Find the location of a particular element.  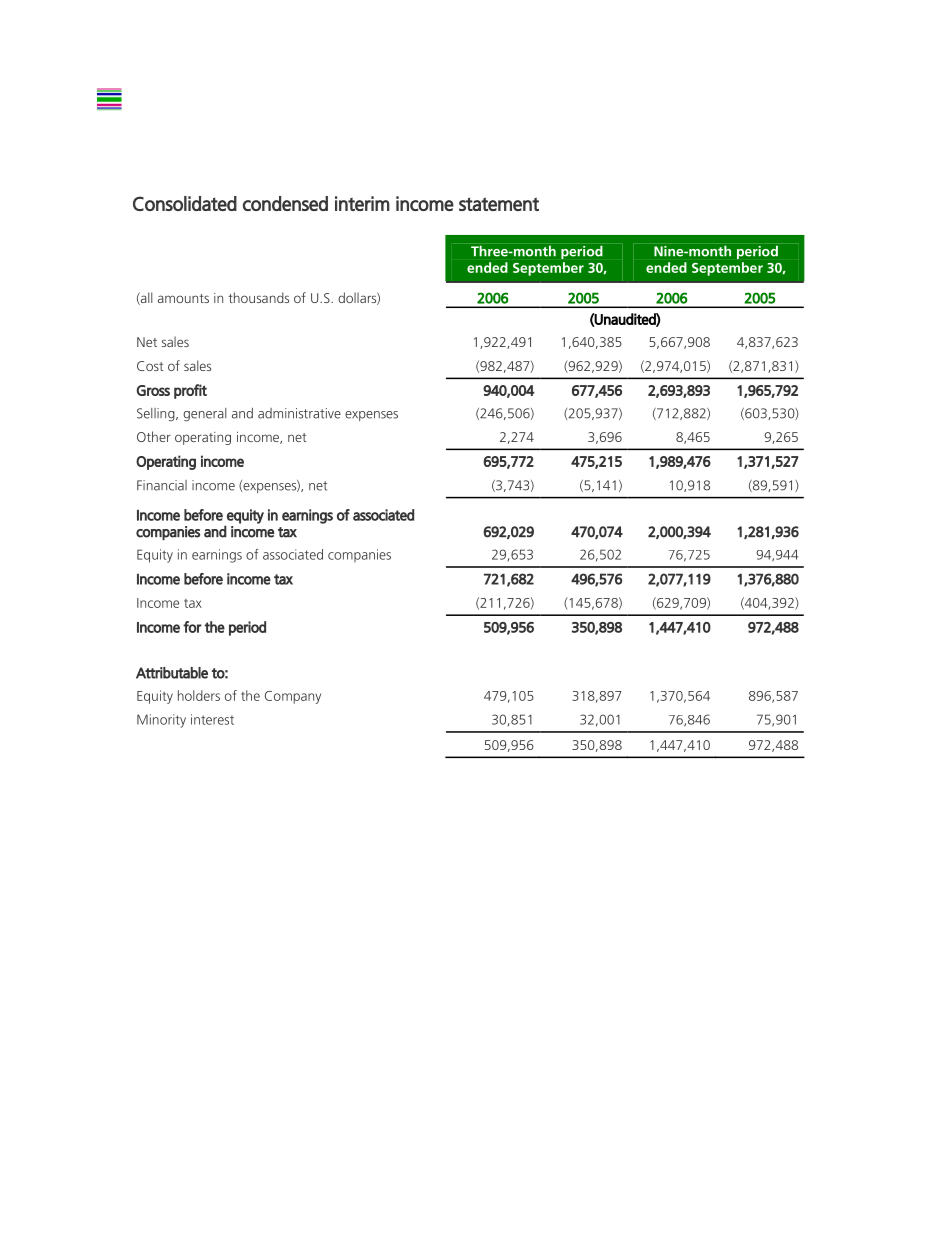

general is located at coordinates (204, 415).
